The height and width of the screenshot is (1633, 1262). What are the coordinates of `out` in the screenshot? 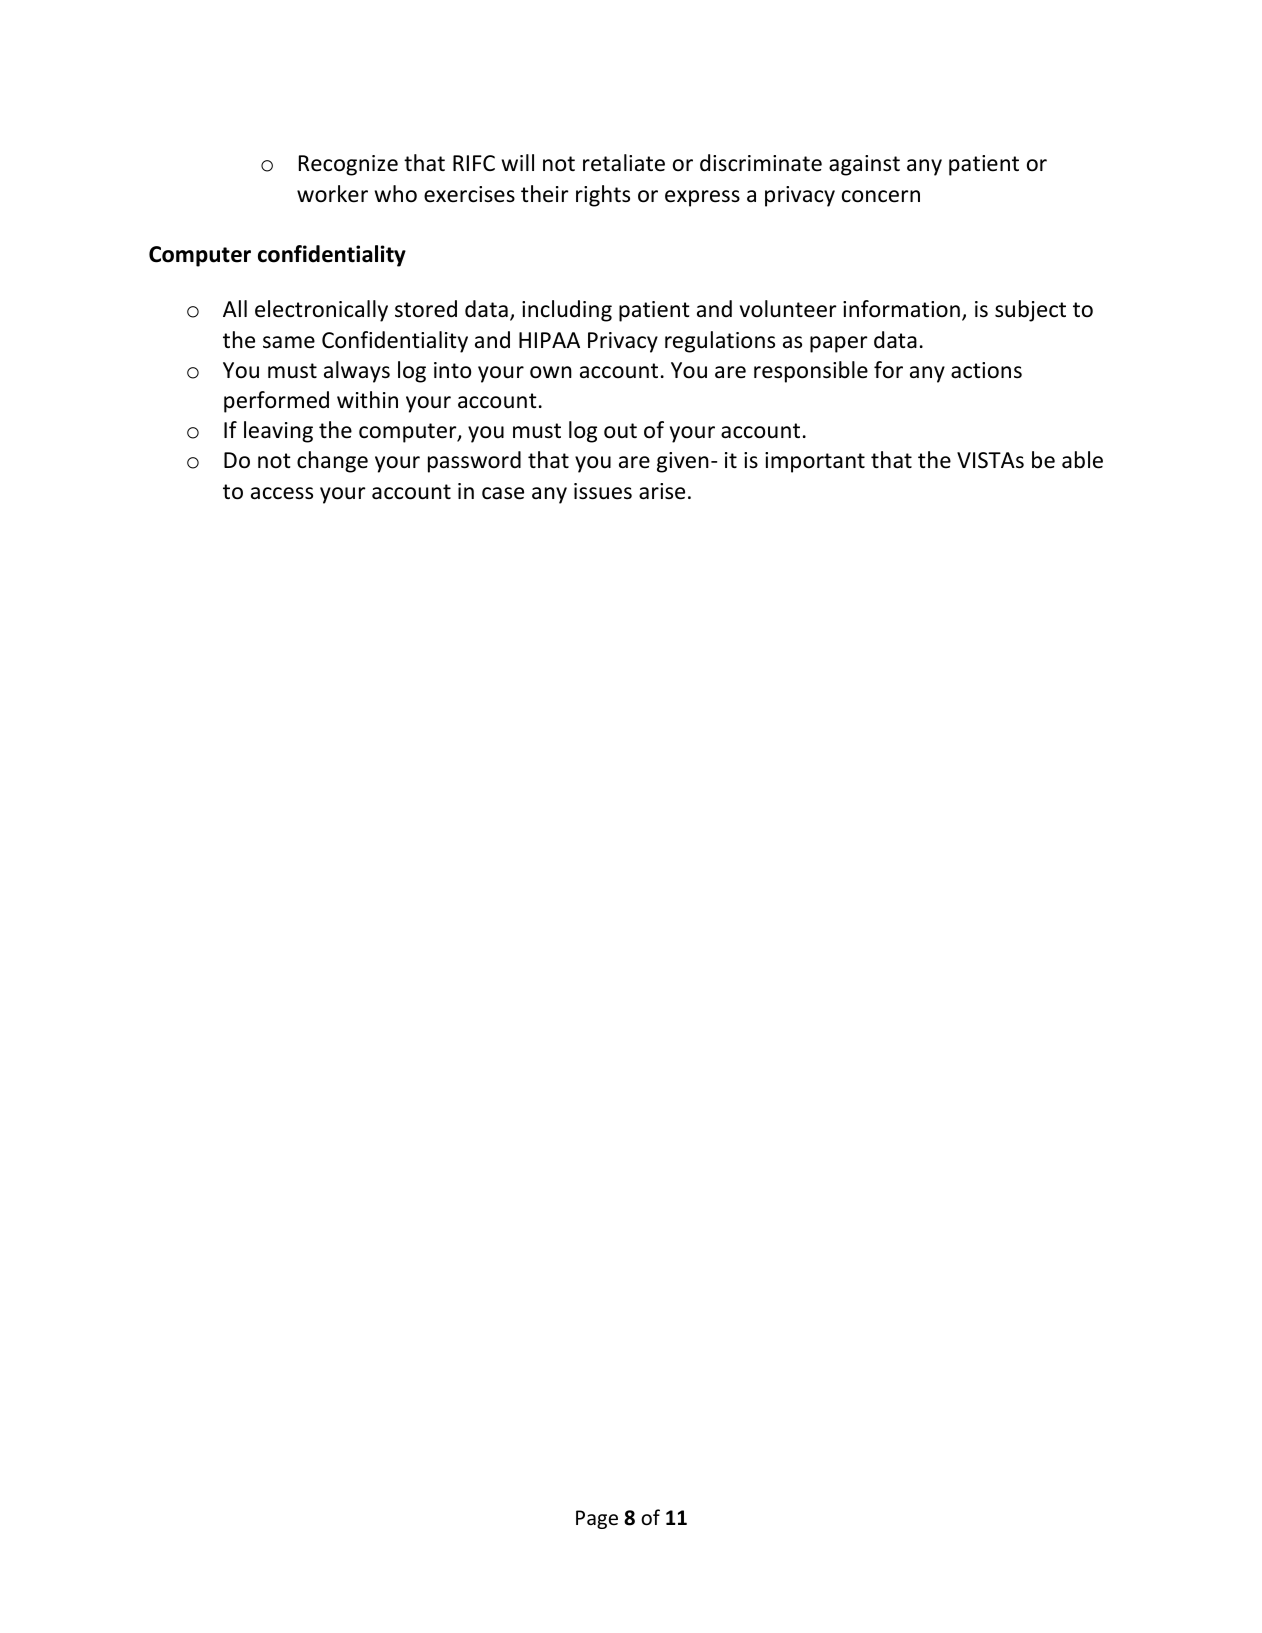 It's located at (620, 431).
